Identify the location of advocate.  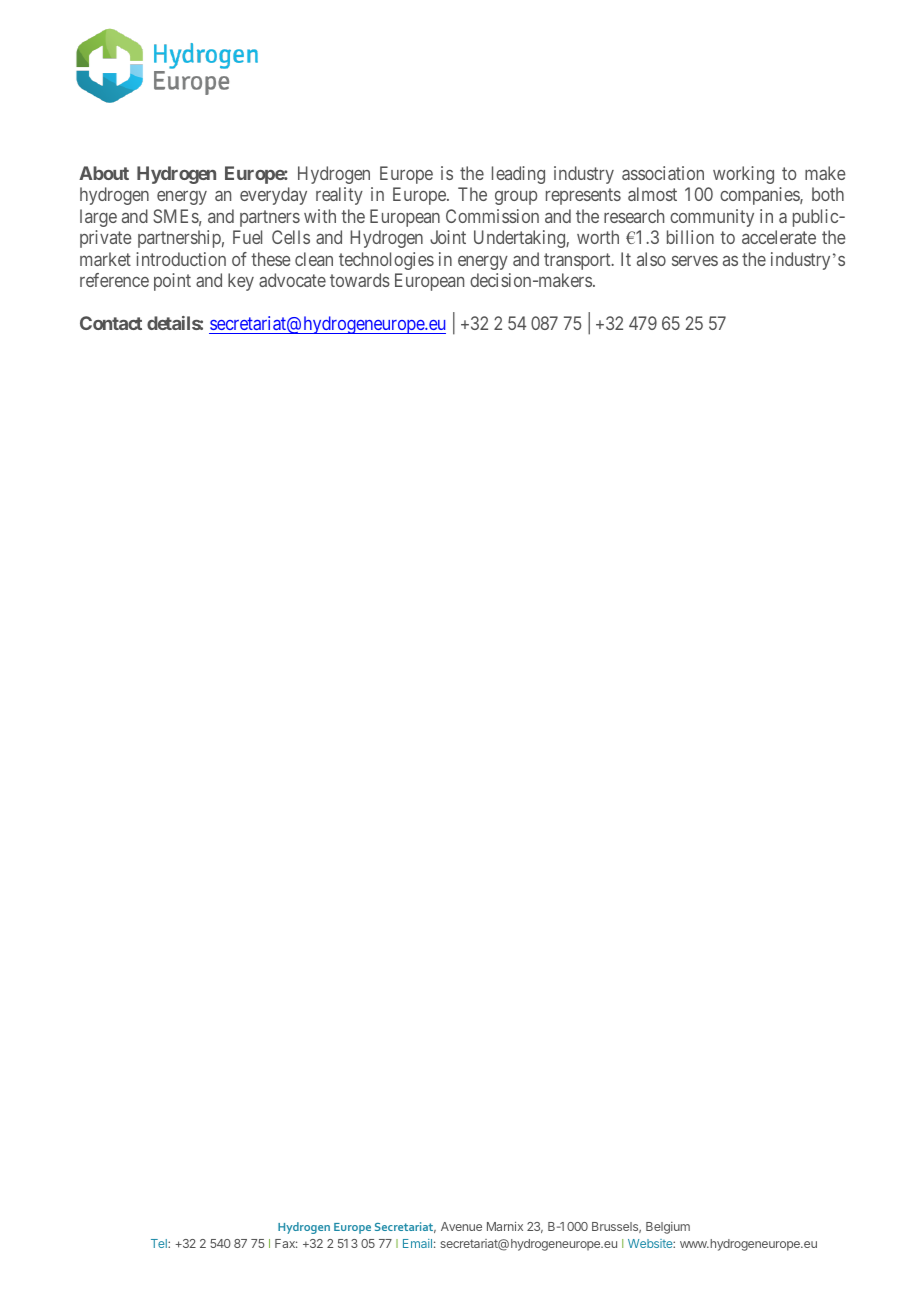
(292, 280).
